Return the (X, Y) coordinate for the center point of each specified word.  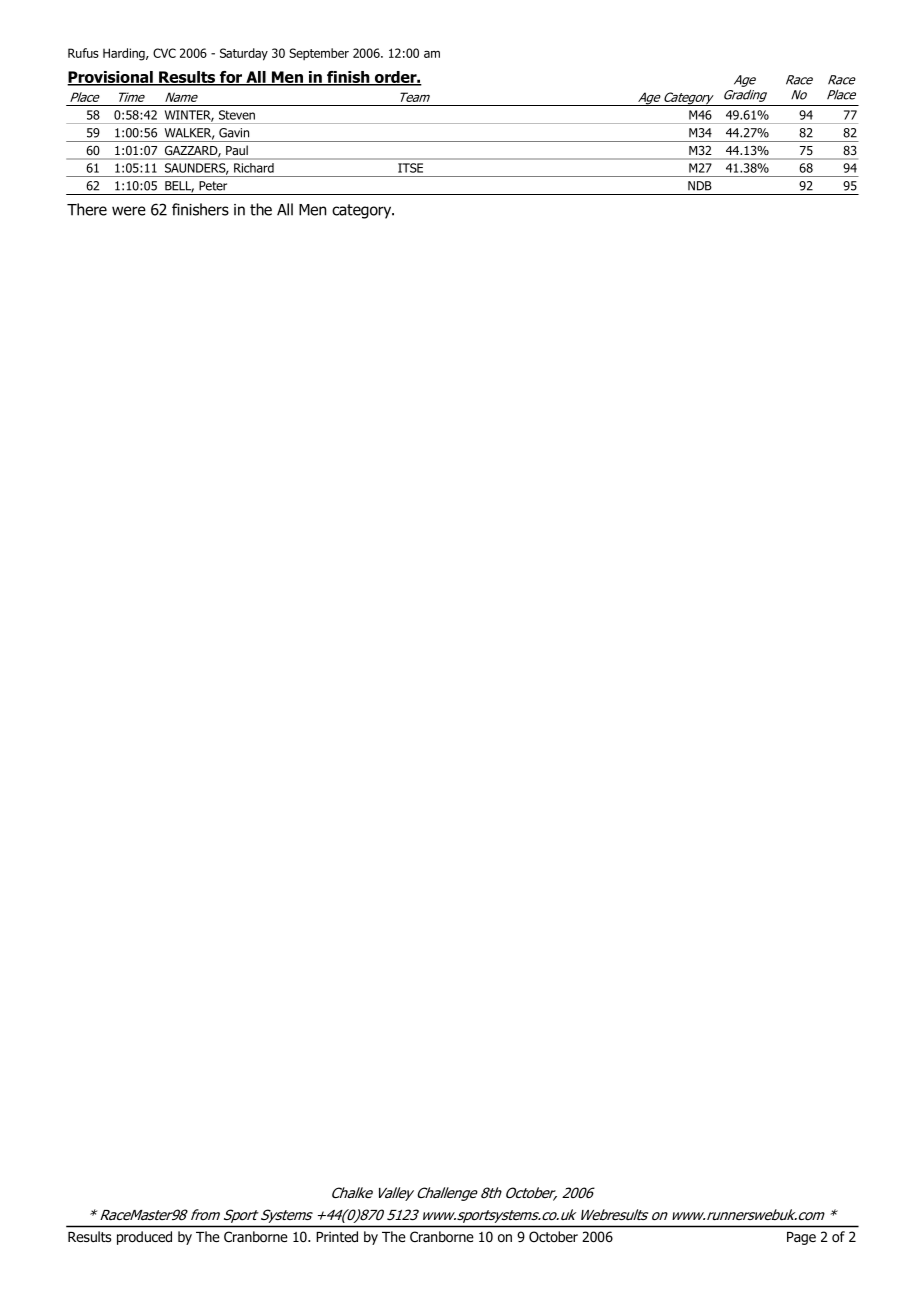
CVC (164, 53)
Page (801, 1238)
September (319, 54)
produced (144, 1238)
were (129, 211)
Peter (213, 186)
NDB (700, 186)
